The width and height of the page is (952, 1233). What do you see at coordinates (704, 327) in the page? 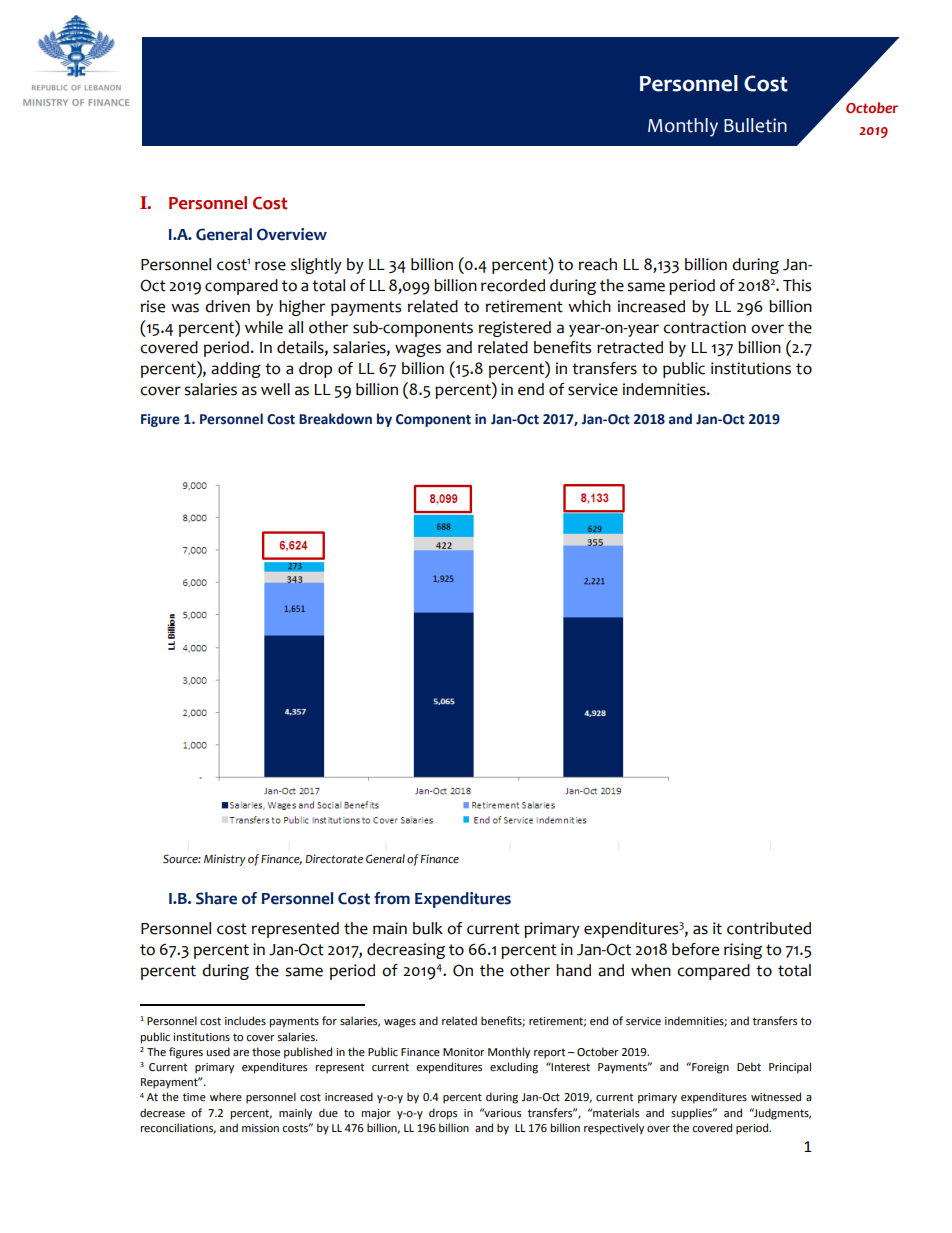
I see `contraction` at bounding box center [704, 327].
